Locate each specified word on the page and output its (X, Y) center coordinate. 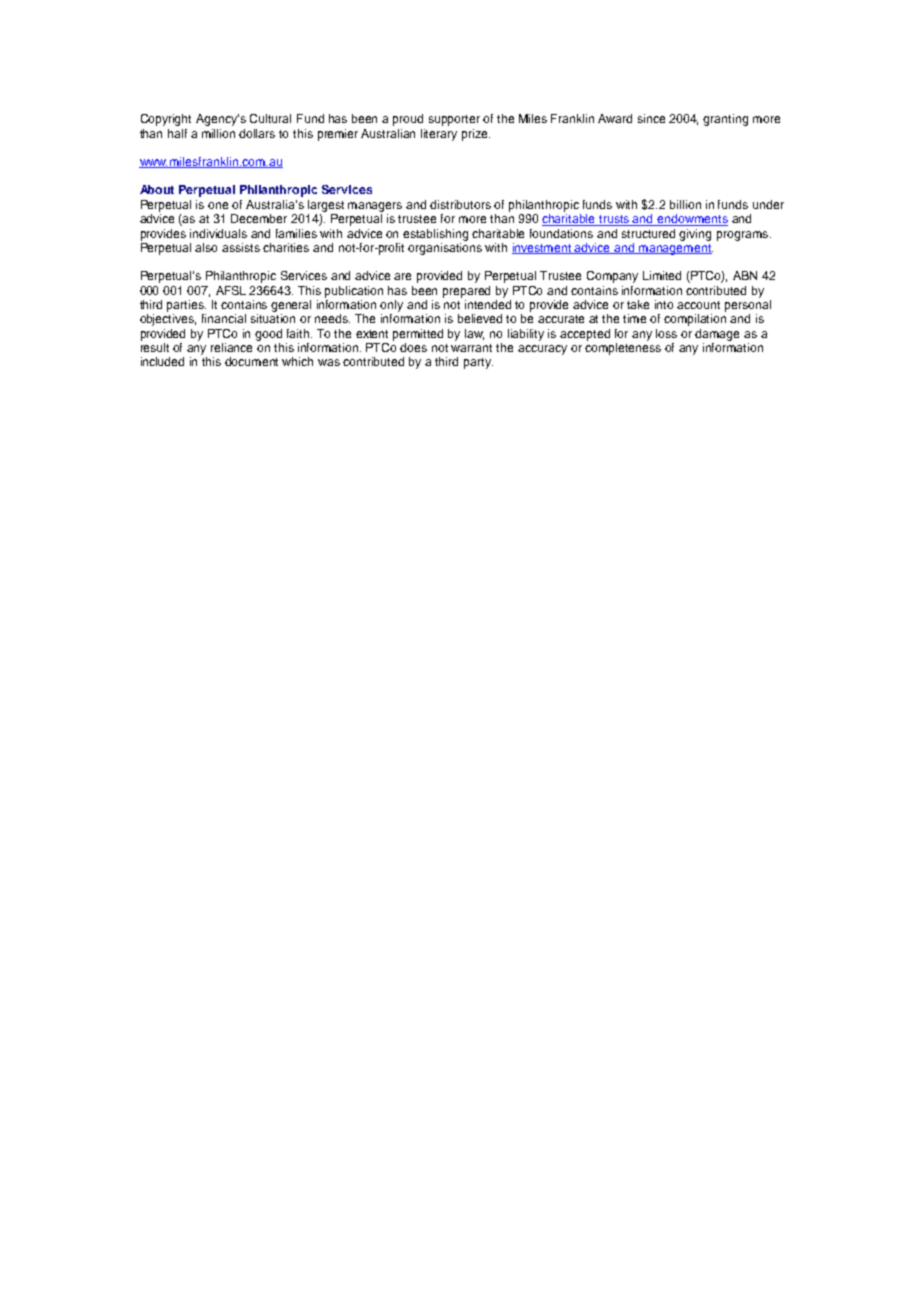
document (251, 361)
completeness (623, 349)
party (478, 363)
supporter (454, 120)
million (218, 133)
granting (725, 120)
